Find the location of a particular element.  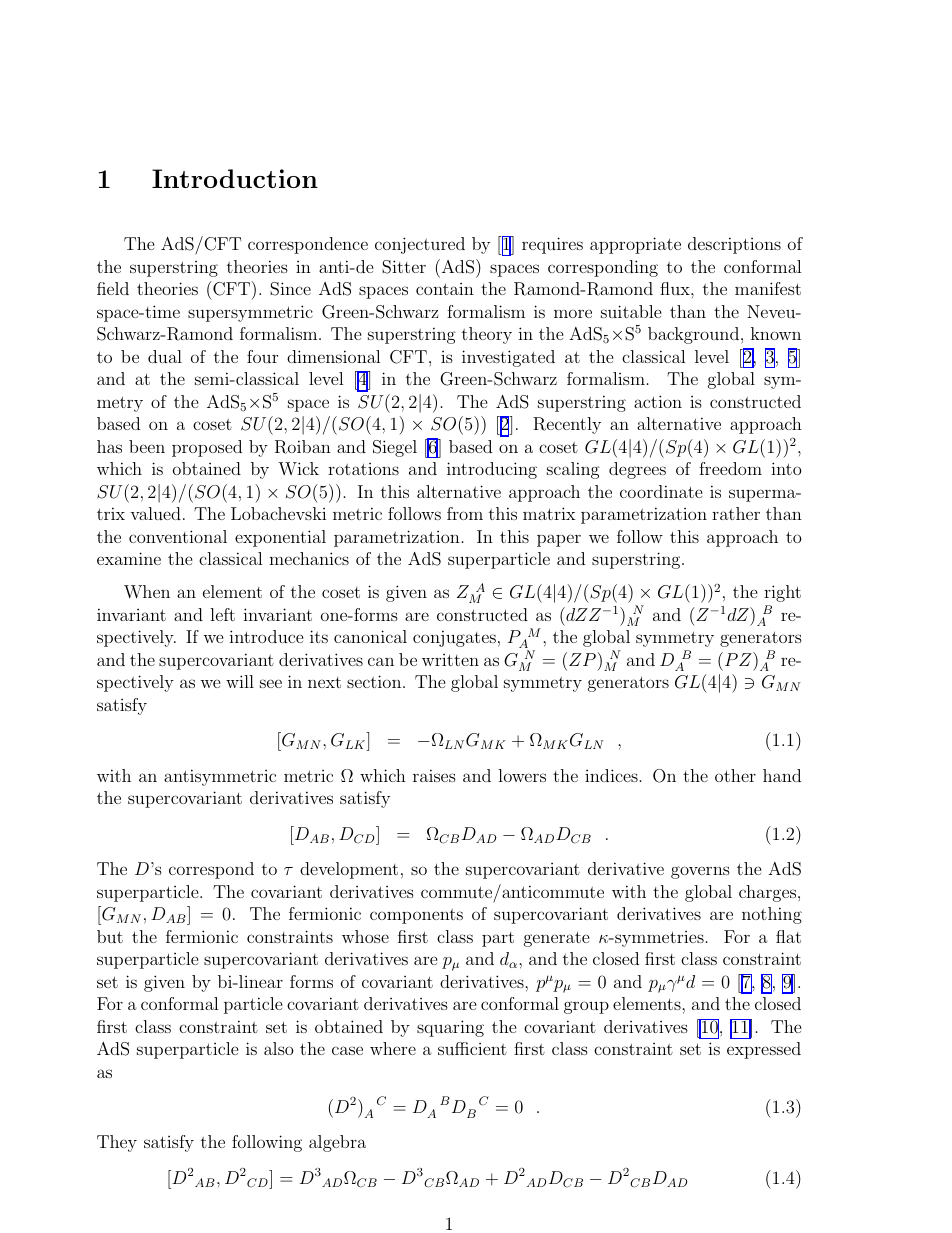

but is located at coordinates (110, 936).
